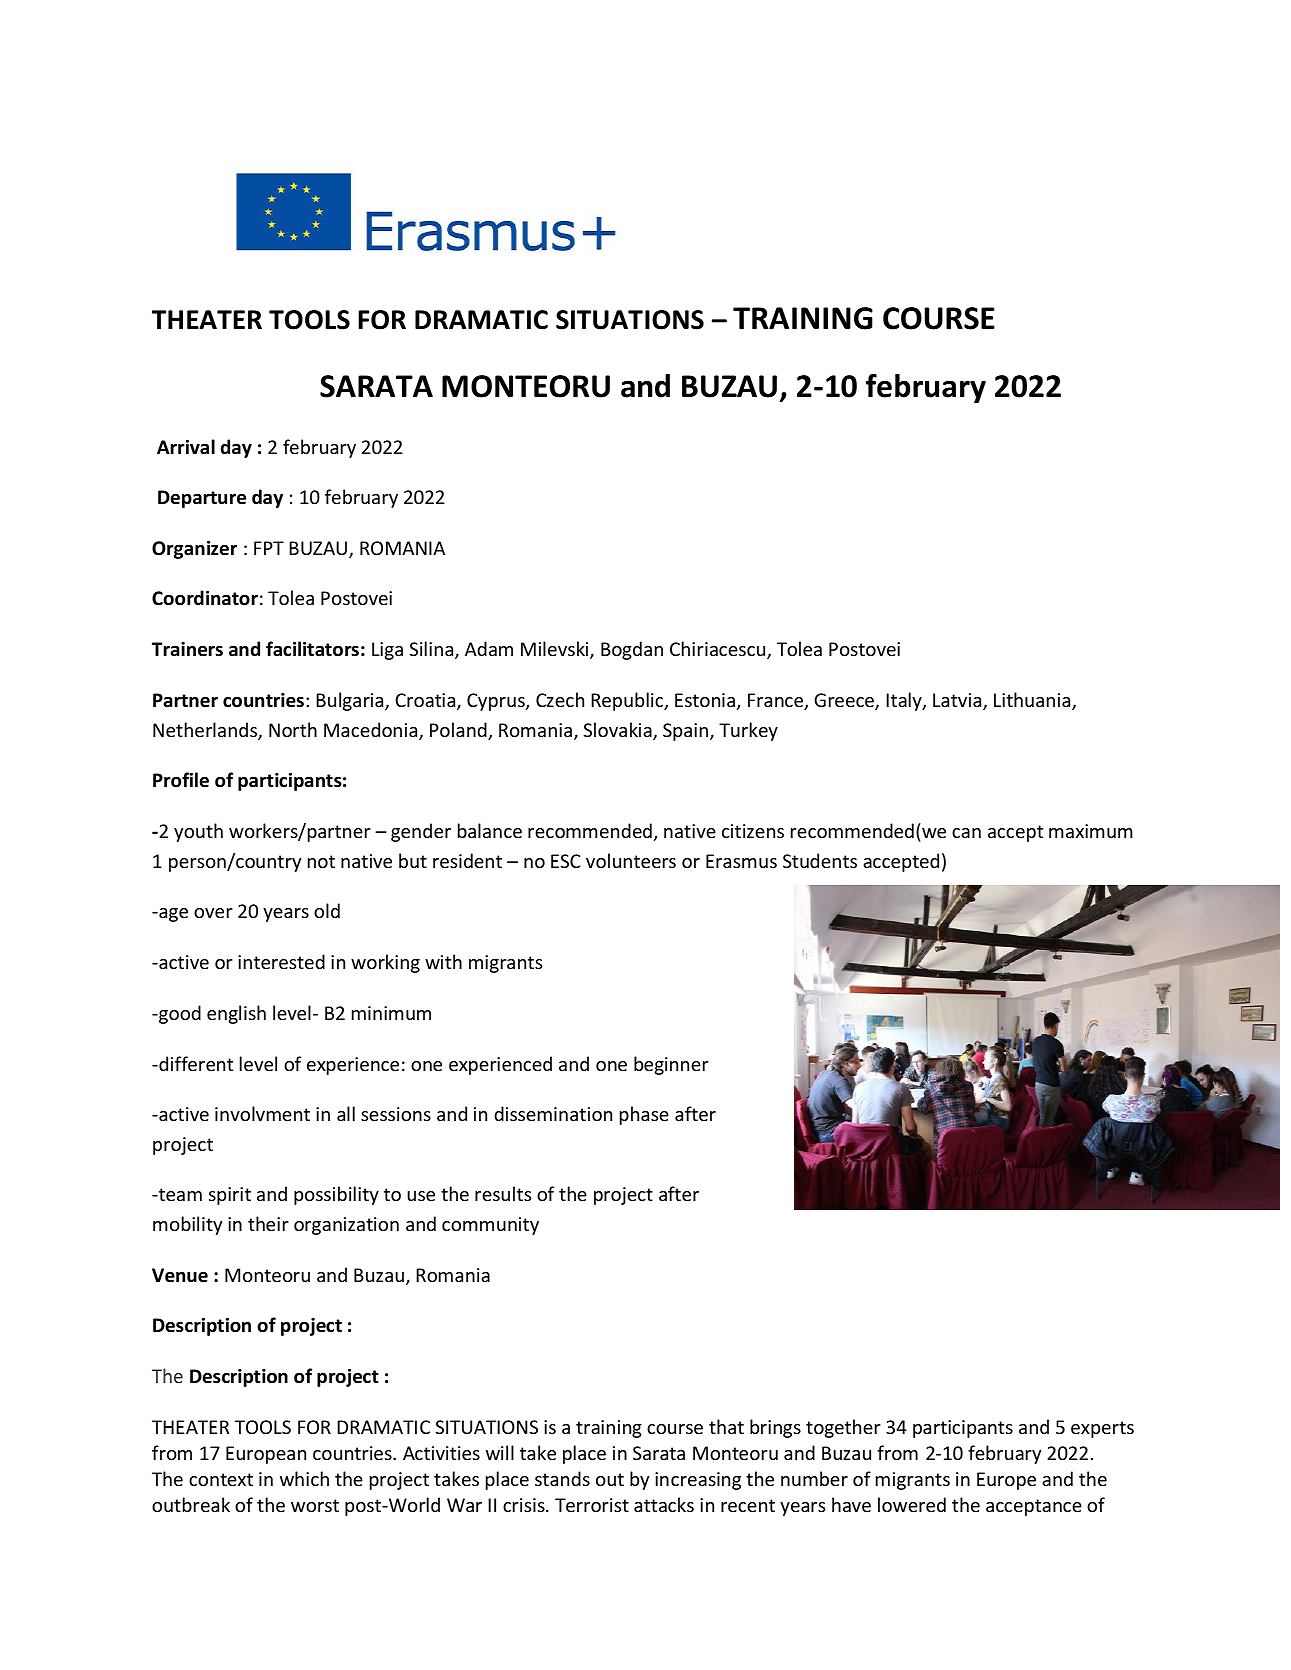 The image size is (1291, 1670). What do you see at coordinates (966, 833) in the document?
I see `can` at bounding box center [966, 833].
